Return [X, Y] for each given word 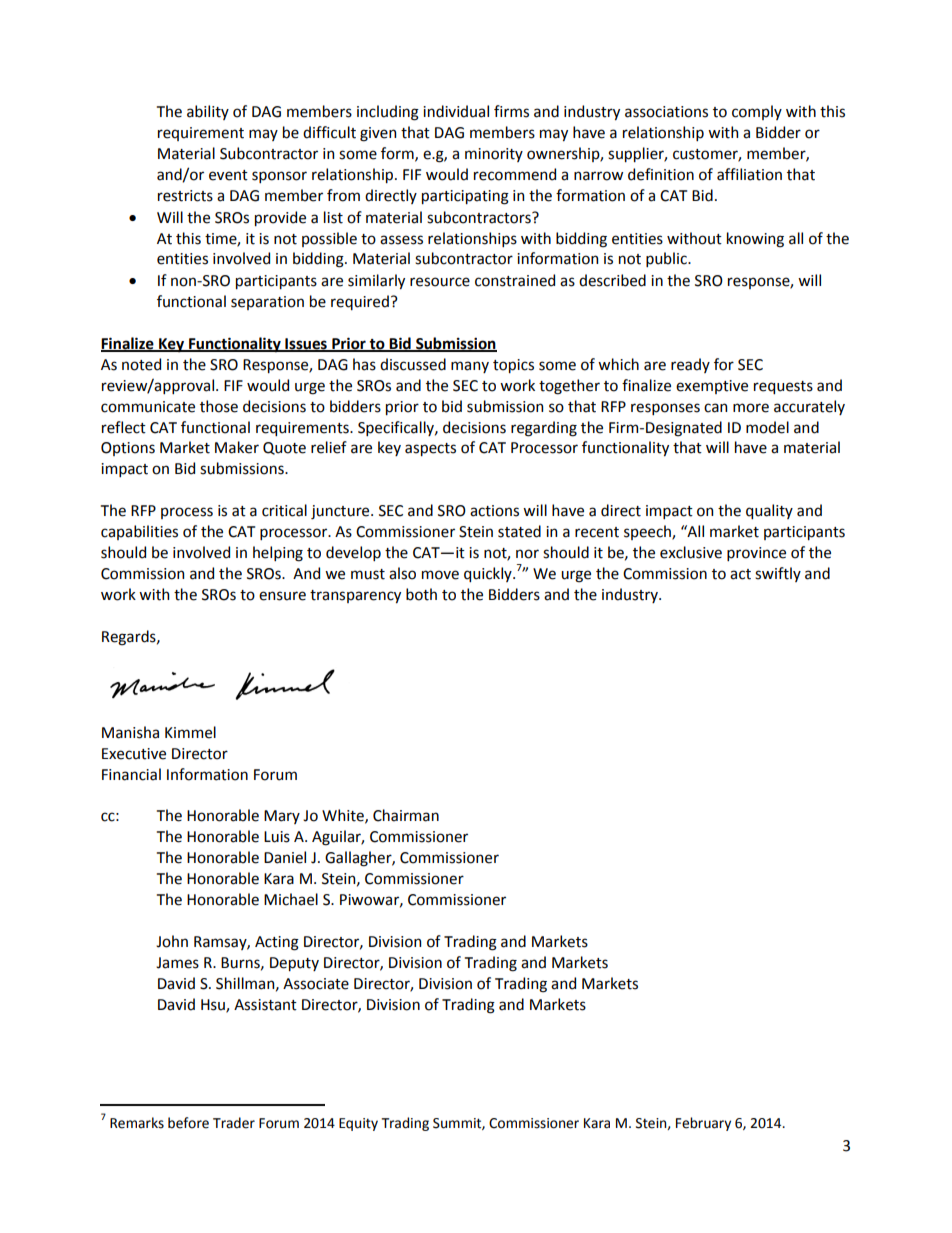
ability [208, 112]
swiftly [778, 574]
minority [494, 155]
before [188, 1123]
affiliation [749, 174]
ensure [282, 596]
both [421, 594]
